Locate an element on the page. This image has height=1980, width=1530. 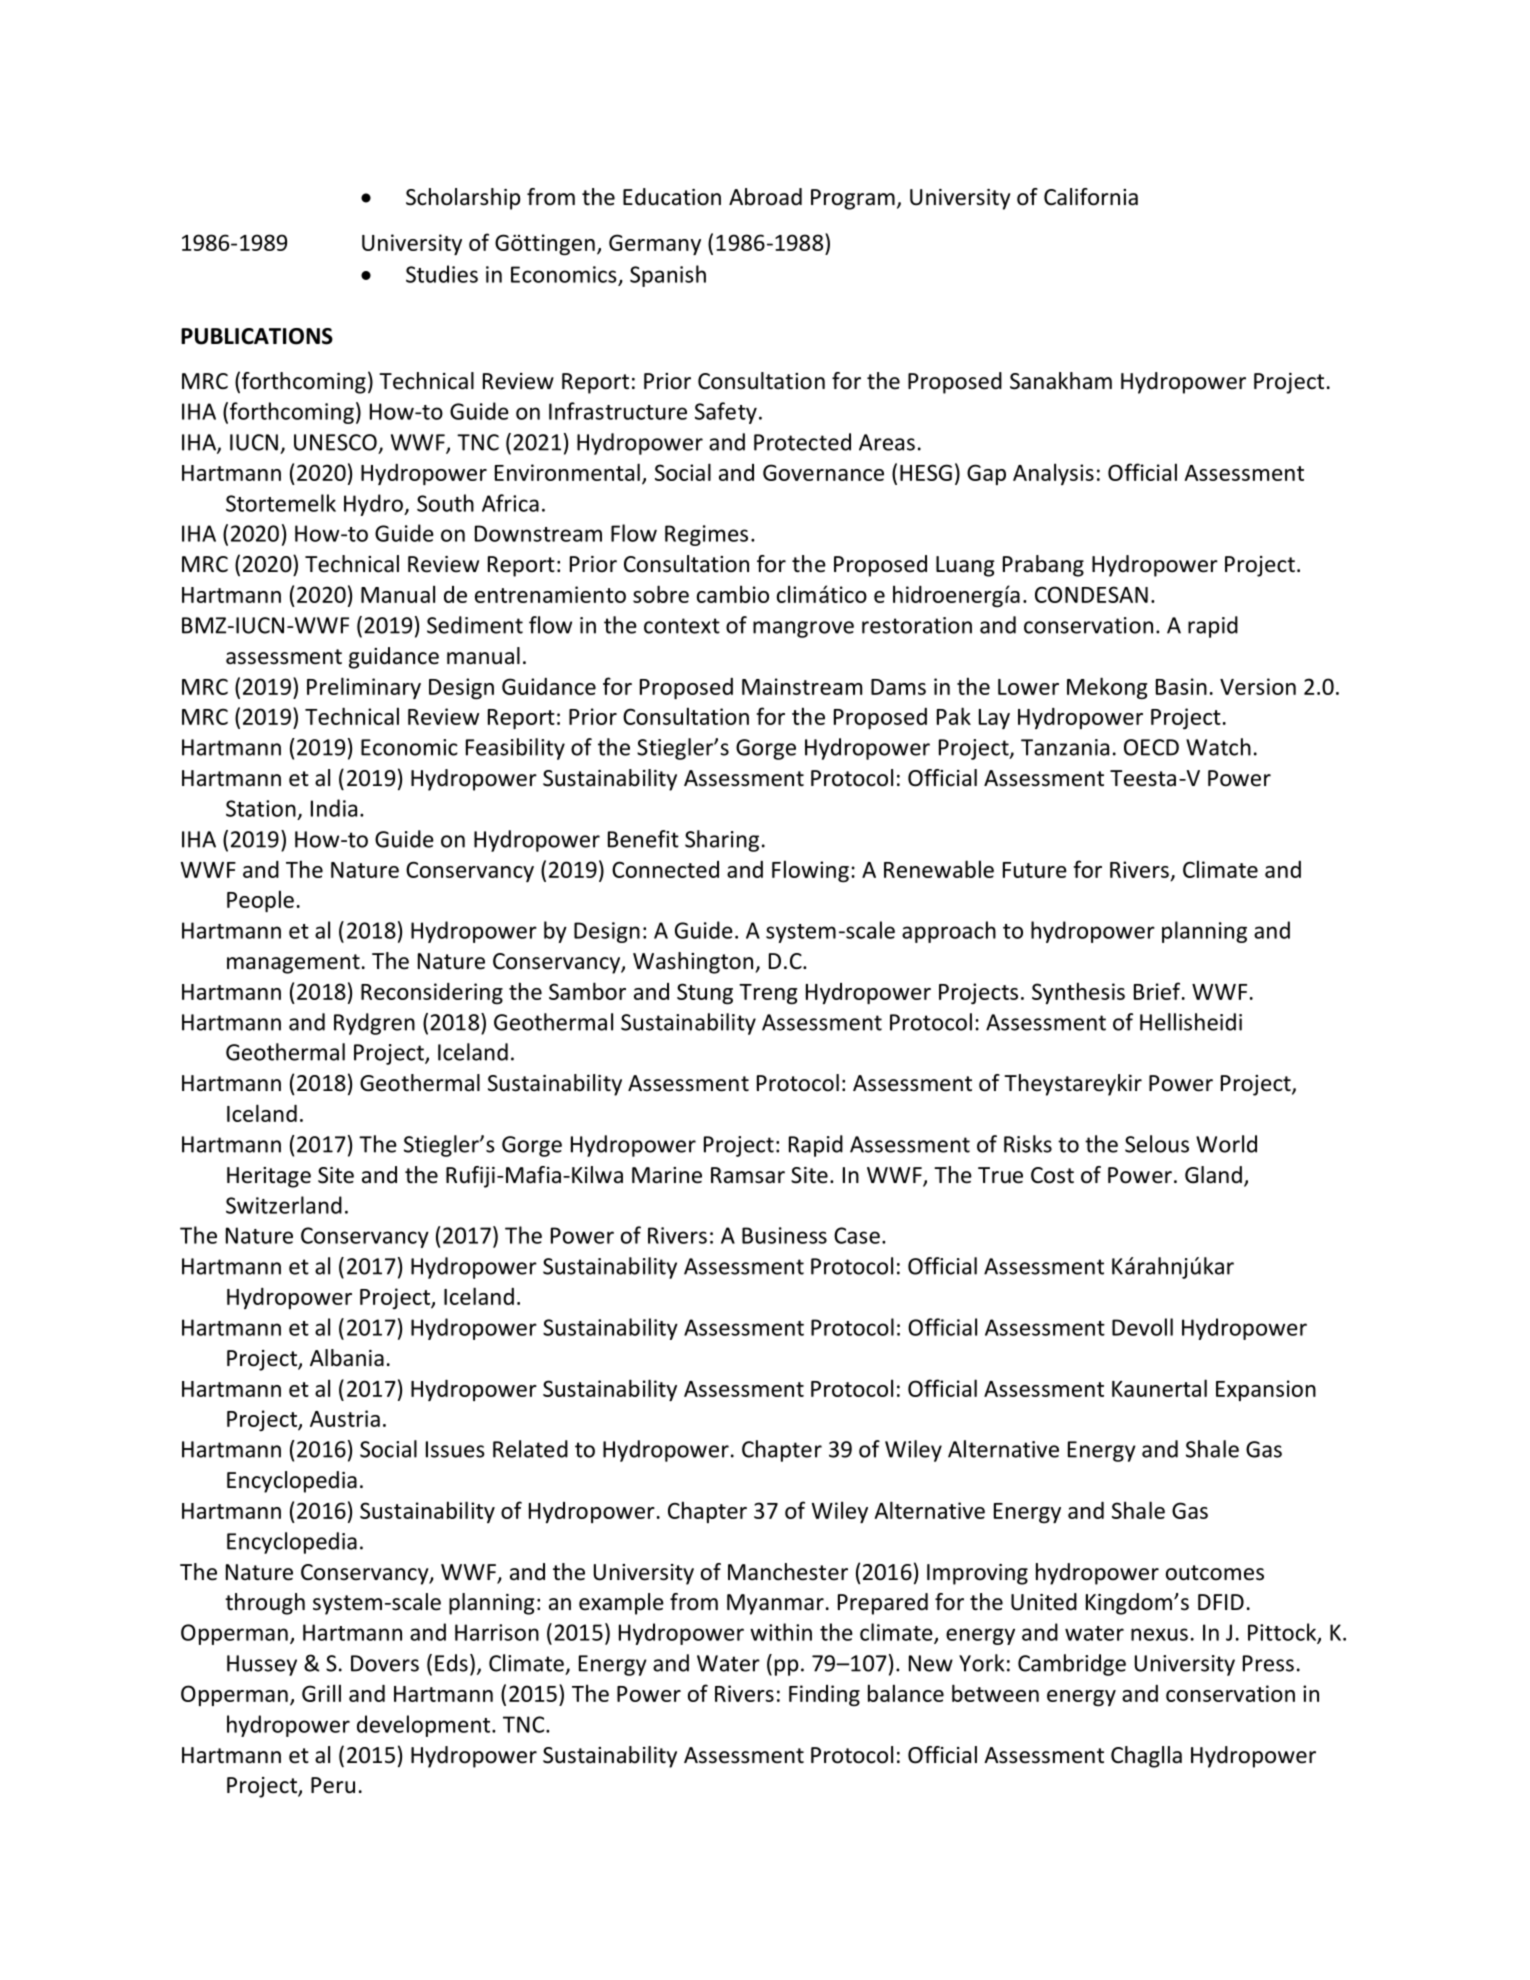
Studies is located at coordinates (442, 274).
